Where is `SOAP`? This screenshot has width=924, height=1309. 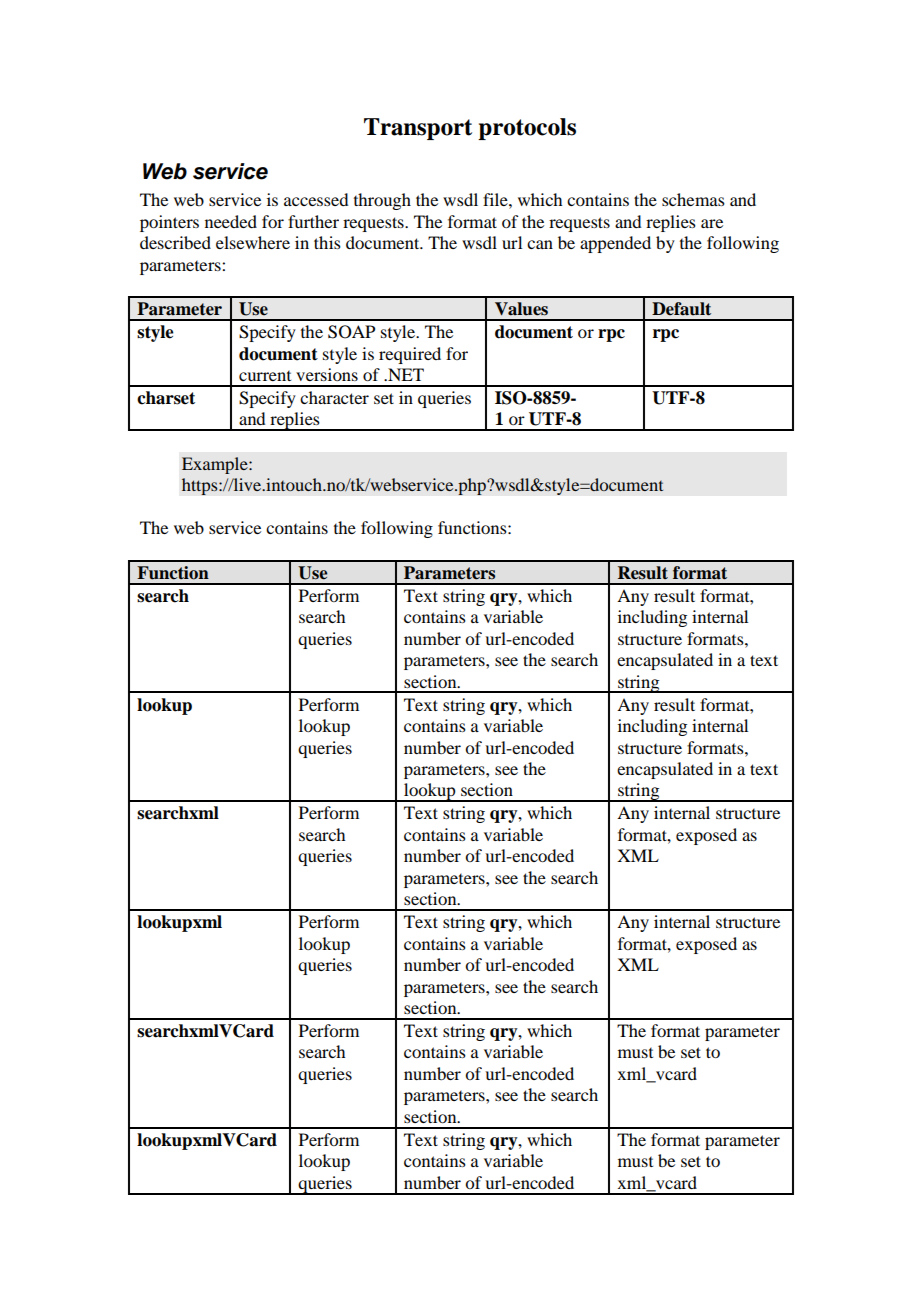 SOAP is located at coordinates (351, 332).
